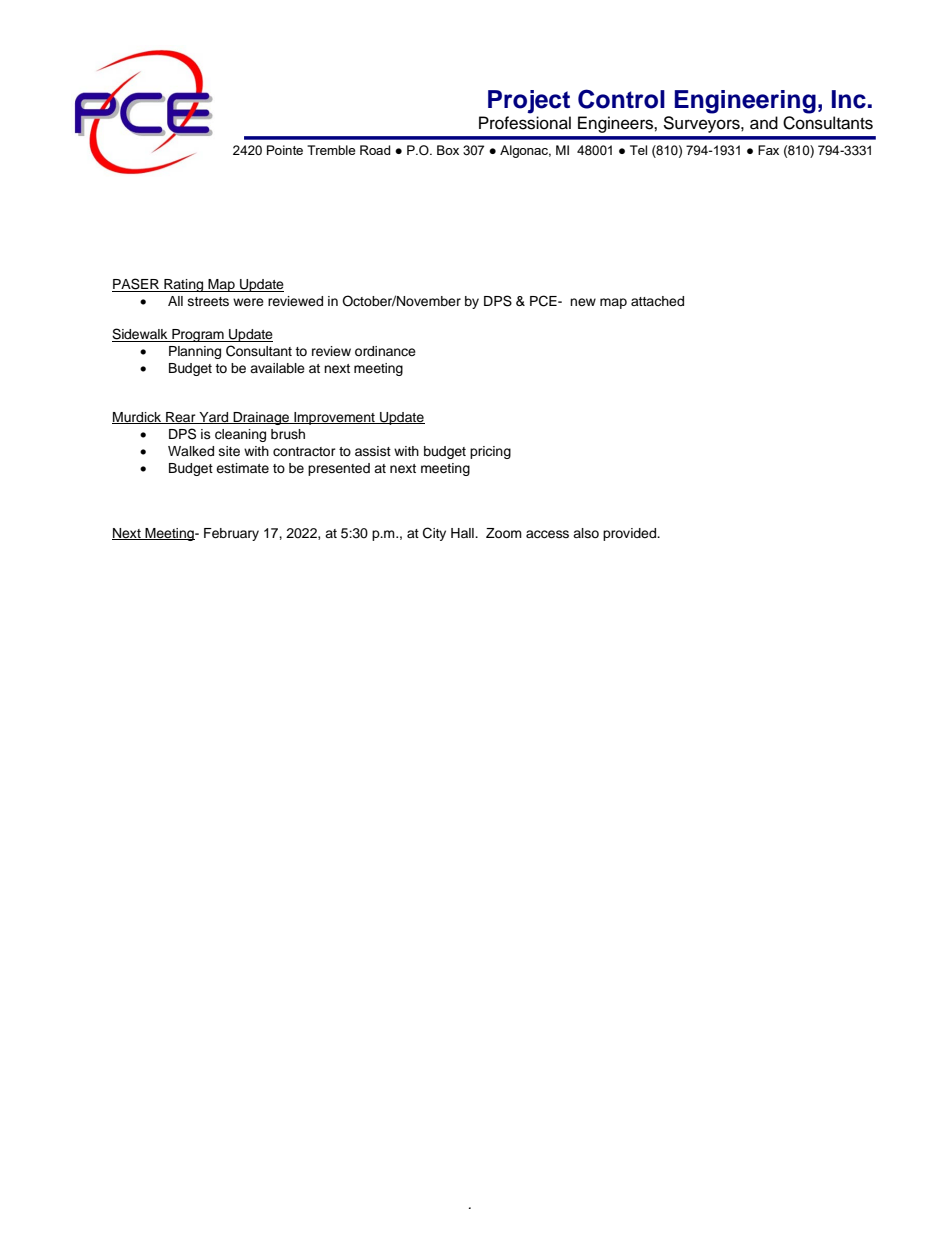 This page has height=1233, width=952. I want to click on estimate, so click(242, 468).
